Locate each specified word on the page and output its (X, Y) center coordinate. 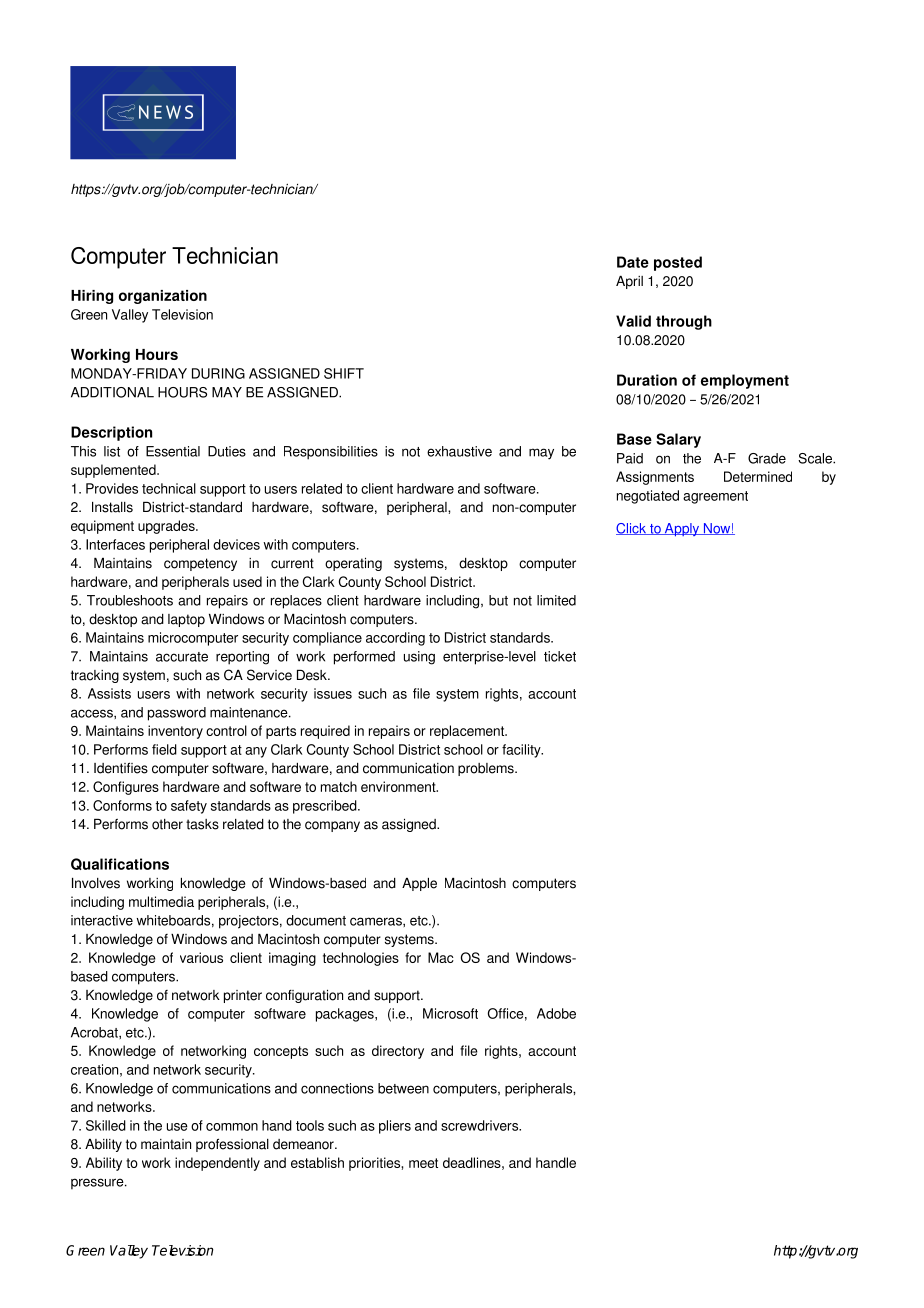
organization (163, 297)
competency (200, 564)
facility (522, 751)
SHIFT (344, 373)
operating (353, 564)
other (167, 824)
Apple (419, 884)
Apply (682, 530)
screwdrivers (481, 1125)
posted (678, 263)
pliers (395, 1127)
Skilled (106, 1125)
